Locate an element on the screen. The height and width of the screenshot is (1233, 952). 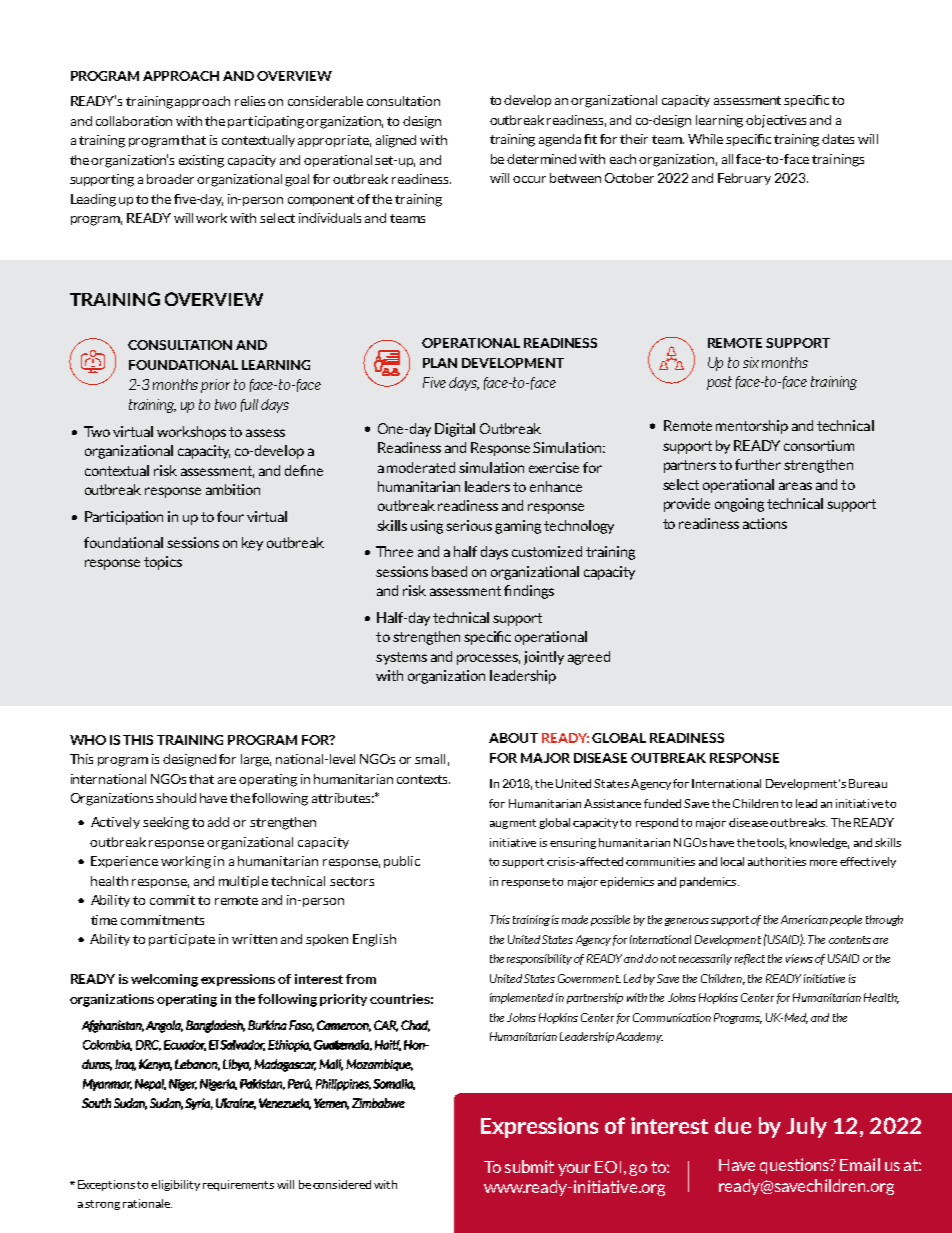
knowledge is located at coordinates (819, 843).
